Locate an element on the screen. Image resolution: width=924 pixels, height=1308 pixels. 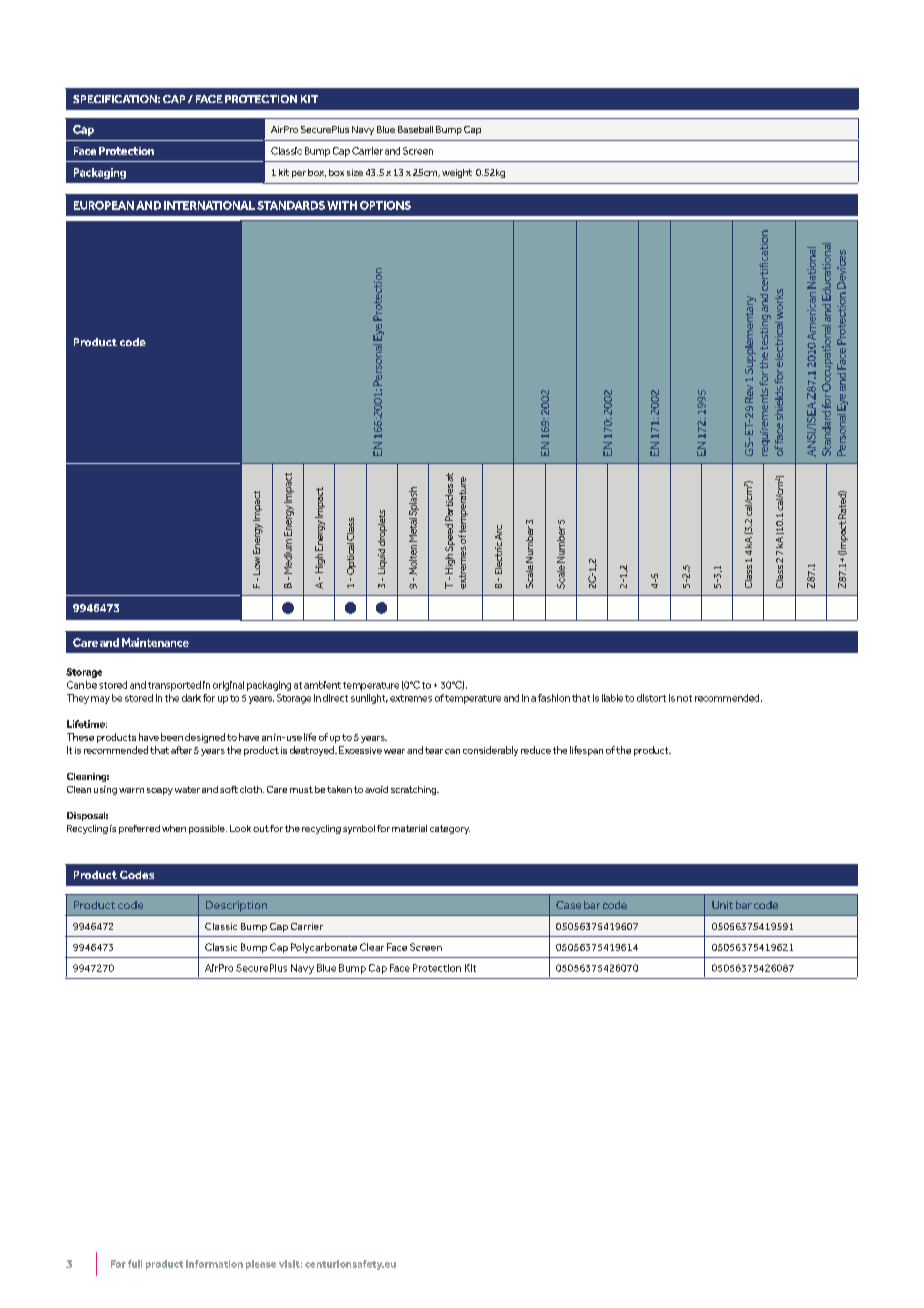
ambient is located at coordinates (322, 685).
